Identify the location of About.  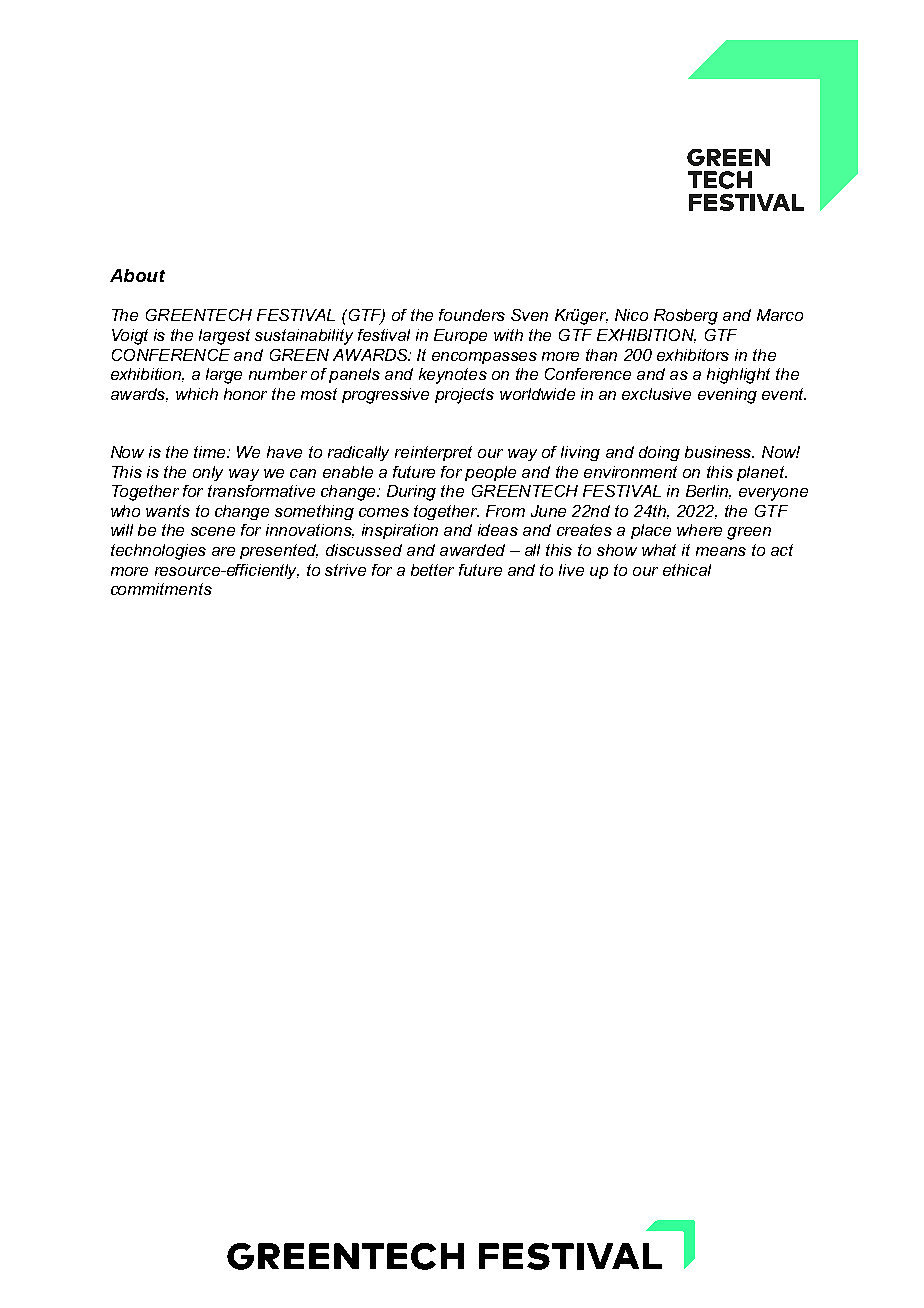
(137, 275).
